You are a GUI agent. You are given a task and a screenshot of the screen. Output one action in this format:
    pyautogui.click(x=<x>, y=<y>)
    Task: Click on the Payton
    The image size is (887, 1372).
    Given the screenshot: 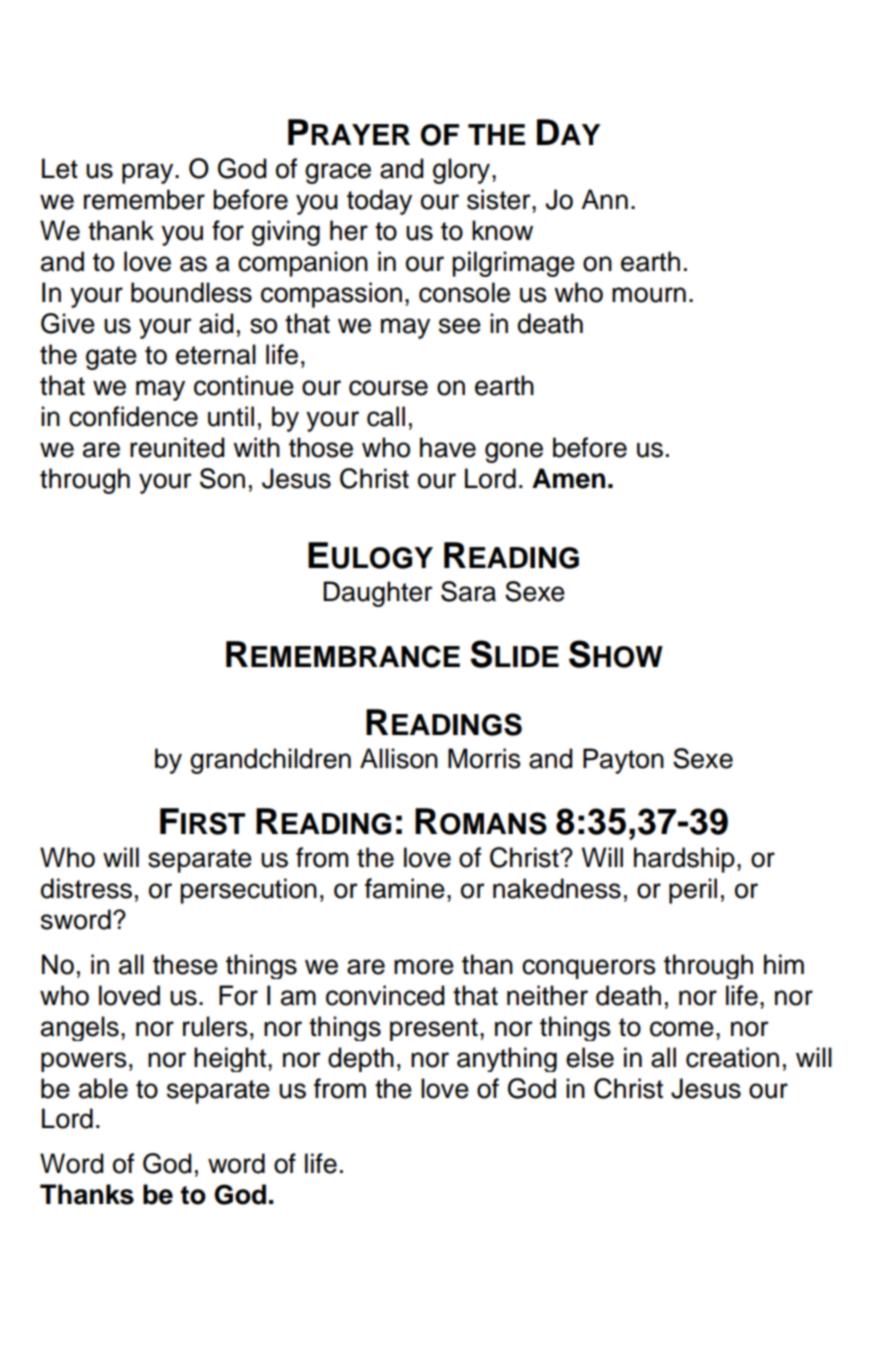 What is the action you would take?
    pyautogui.click(x=623, y=761)
